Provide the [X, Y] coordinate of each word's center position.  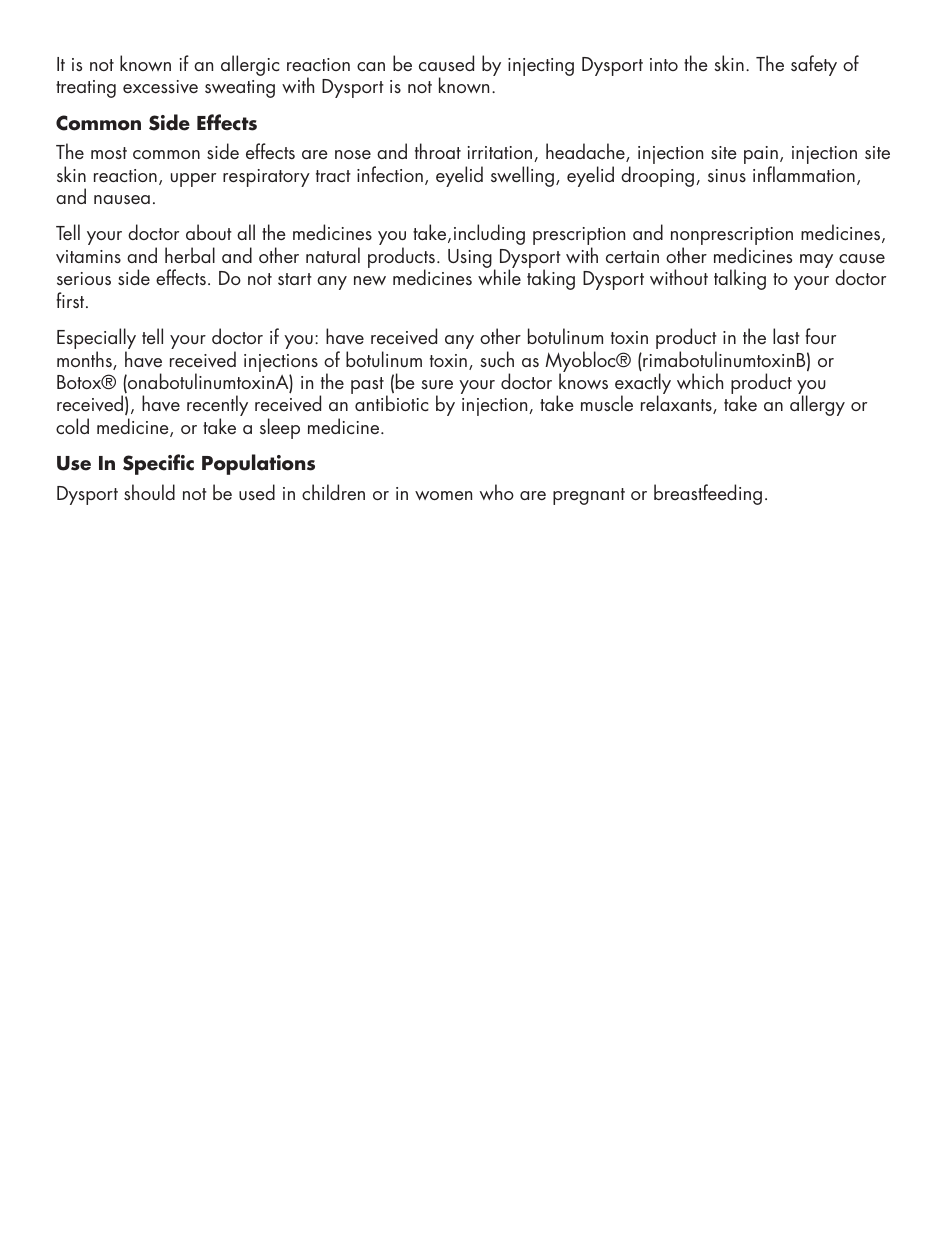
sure [437, 384]
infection [390, 174]
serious [84, 278]
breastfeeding [708, 494]
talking [740, 279]
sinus [727, 175]
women [443, 495]
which [700, 381]
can [371, 66]
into [664, 64]
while [499, 277]
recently [217, 407]
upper [193, 180]
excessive [160, 86]
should [149, 492]
